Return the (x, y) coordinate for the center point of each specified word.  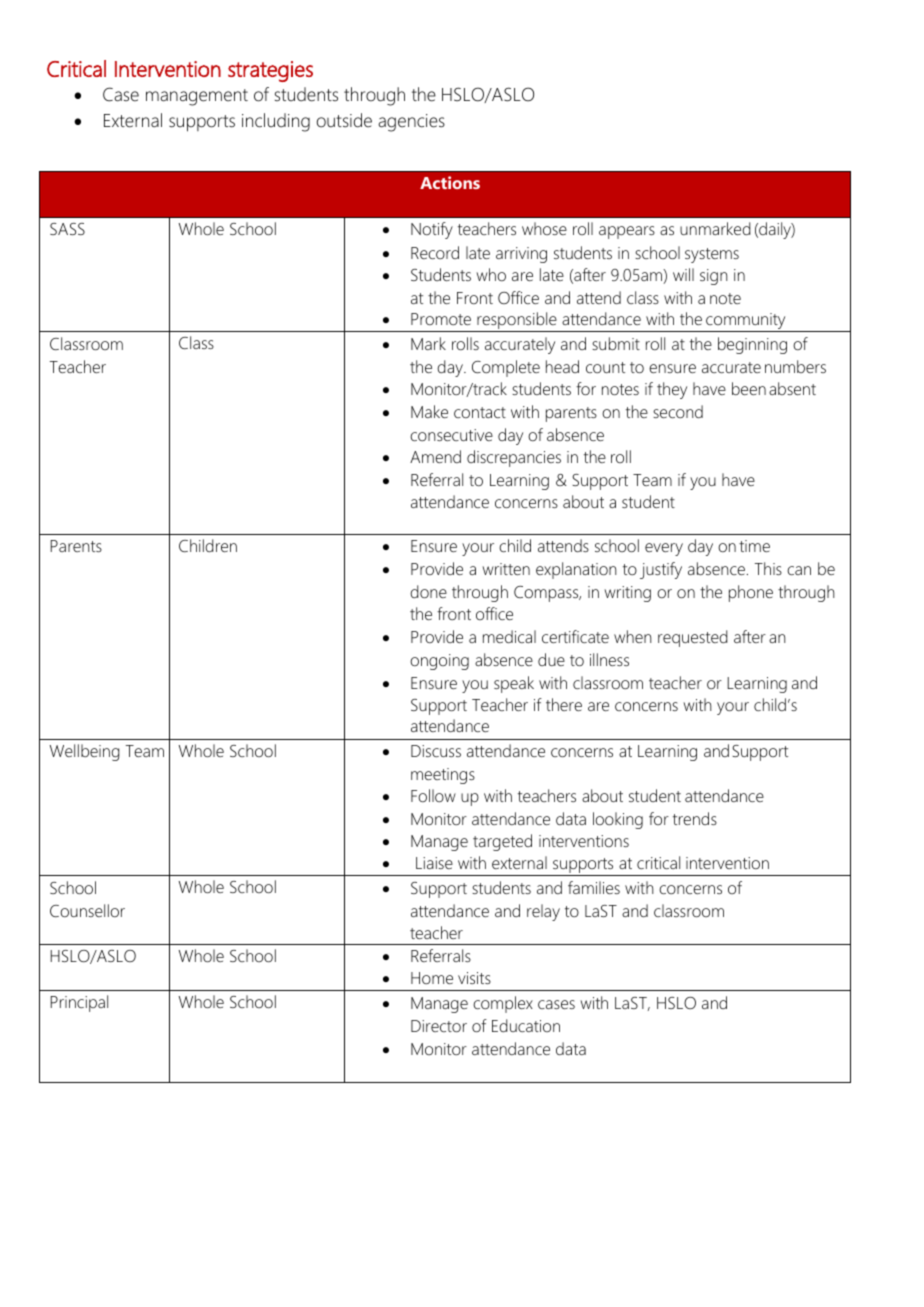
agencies (411, 123)
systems (712, 255)
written (506, 569)
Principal (79, 1003)
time (754, 546)
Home (432, 978)
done (428, 591)
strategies (270, 71)
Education (526, 1025)
